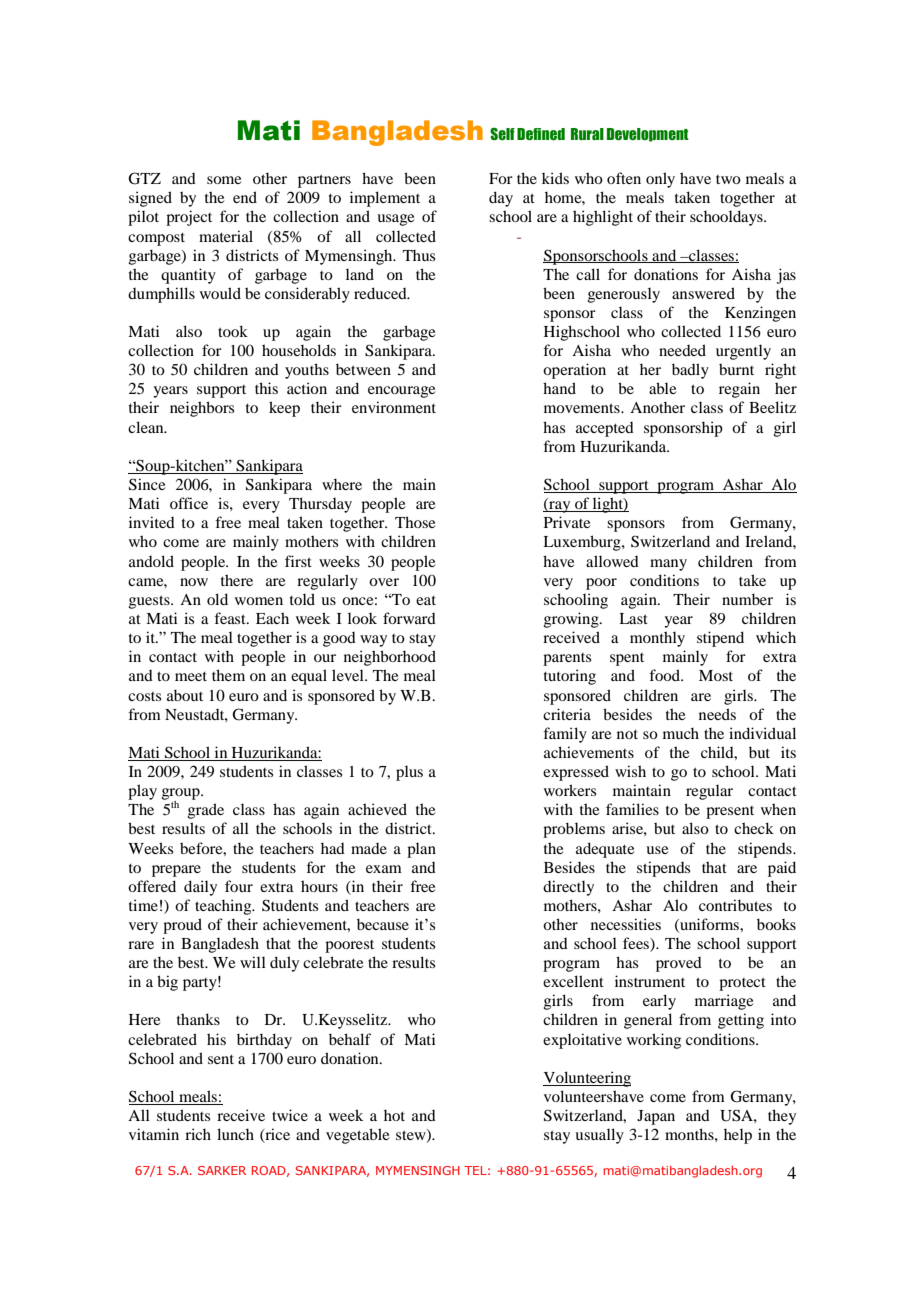 The image size is (924, 1308). I want to click on hot, so click(394, 1115).
